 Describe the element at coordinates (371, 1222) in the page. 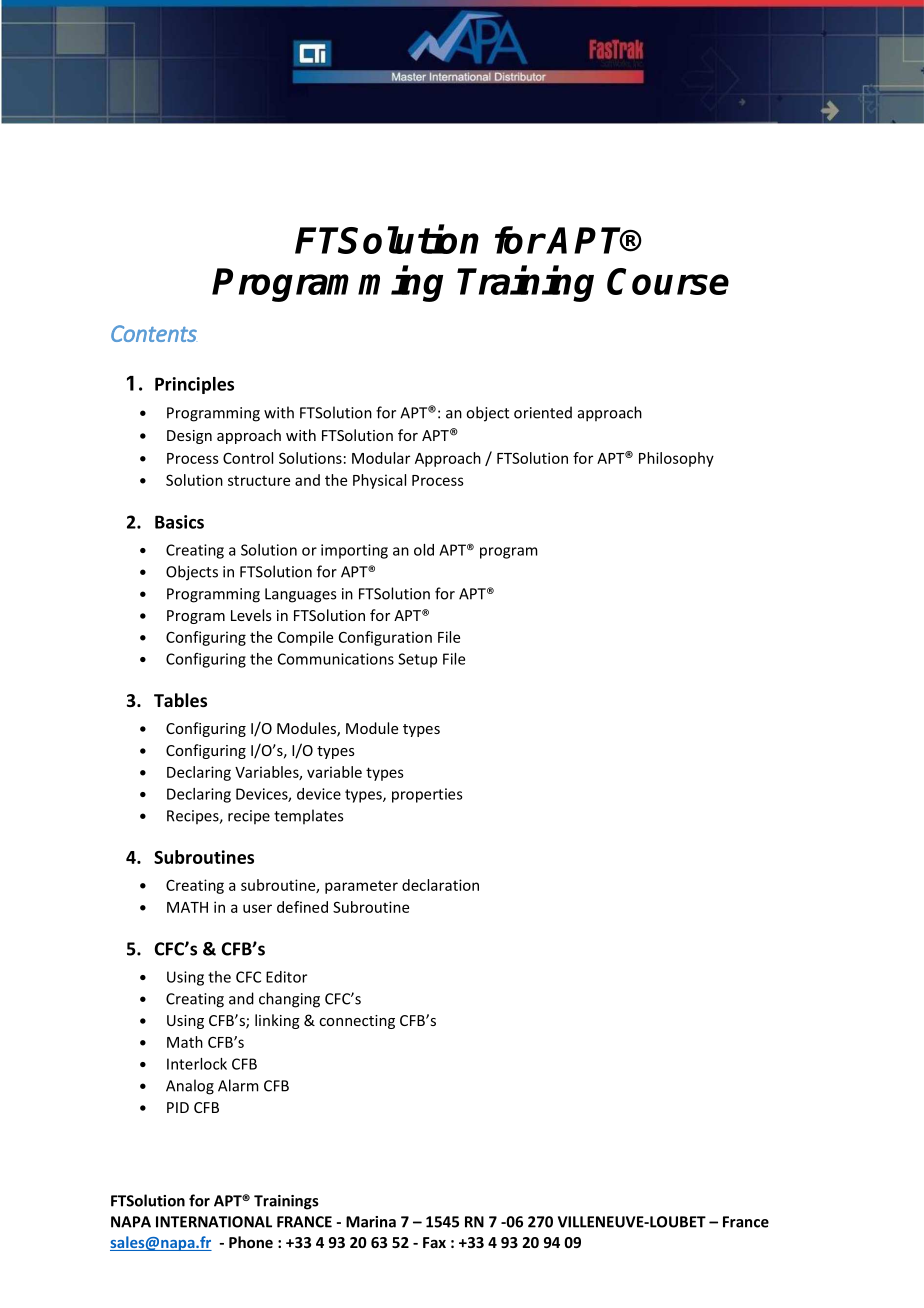

I see `Marina` at that location.
